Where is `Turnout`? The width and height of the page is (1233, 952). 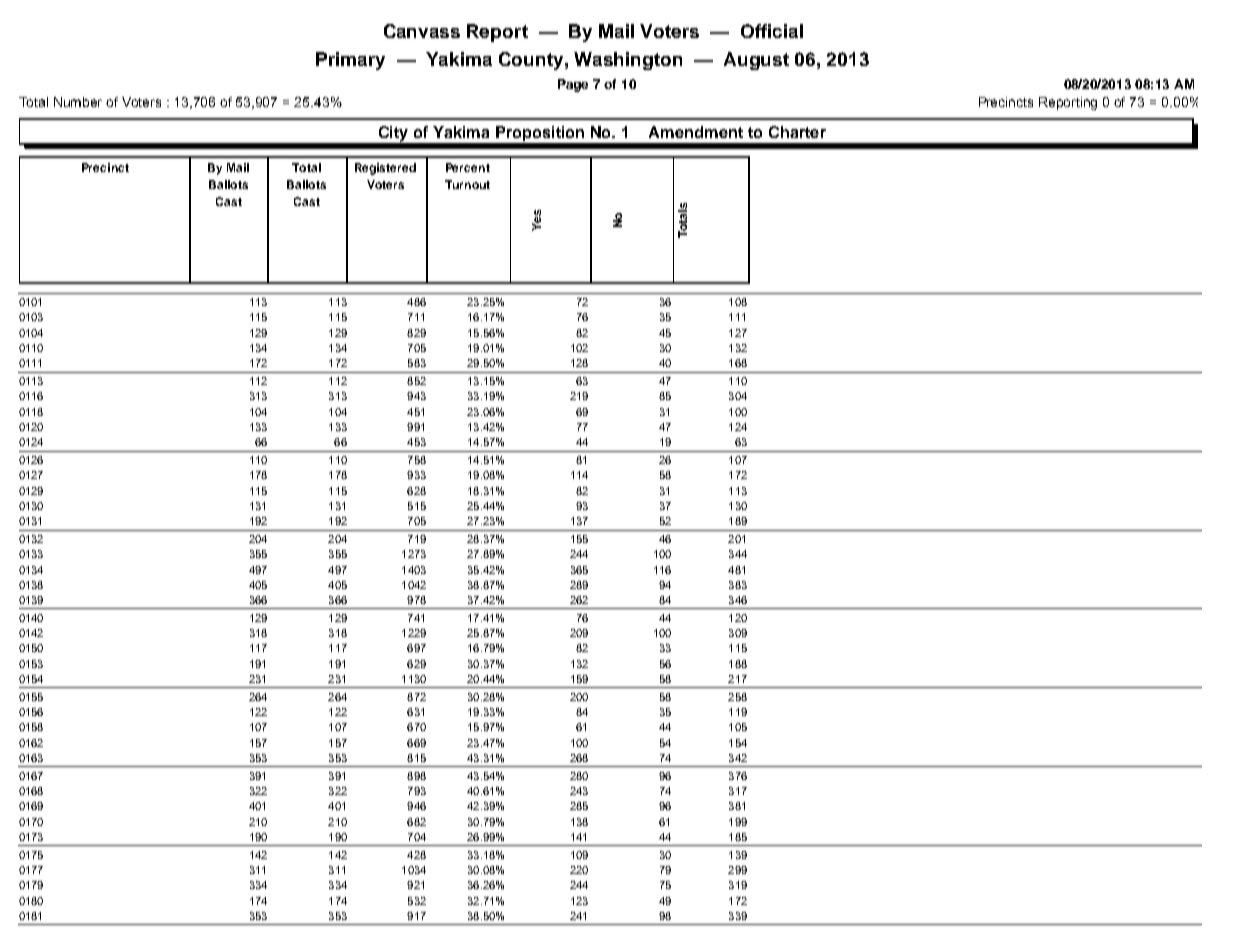 Turnout is located at coordinates (467, 184).
